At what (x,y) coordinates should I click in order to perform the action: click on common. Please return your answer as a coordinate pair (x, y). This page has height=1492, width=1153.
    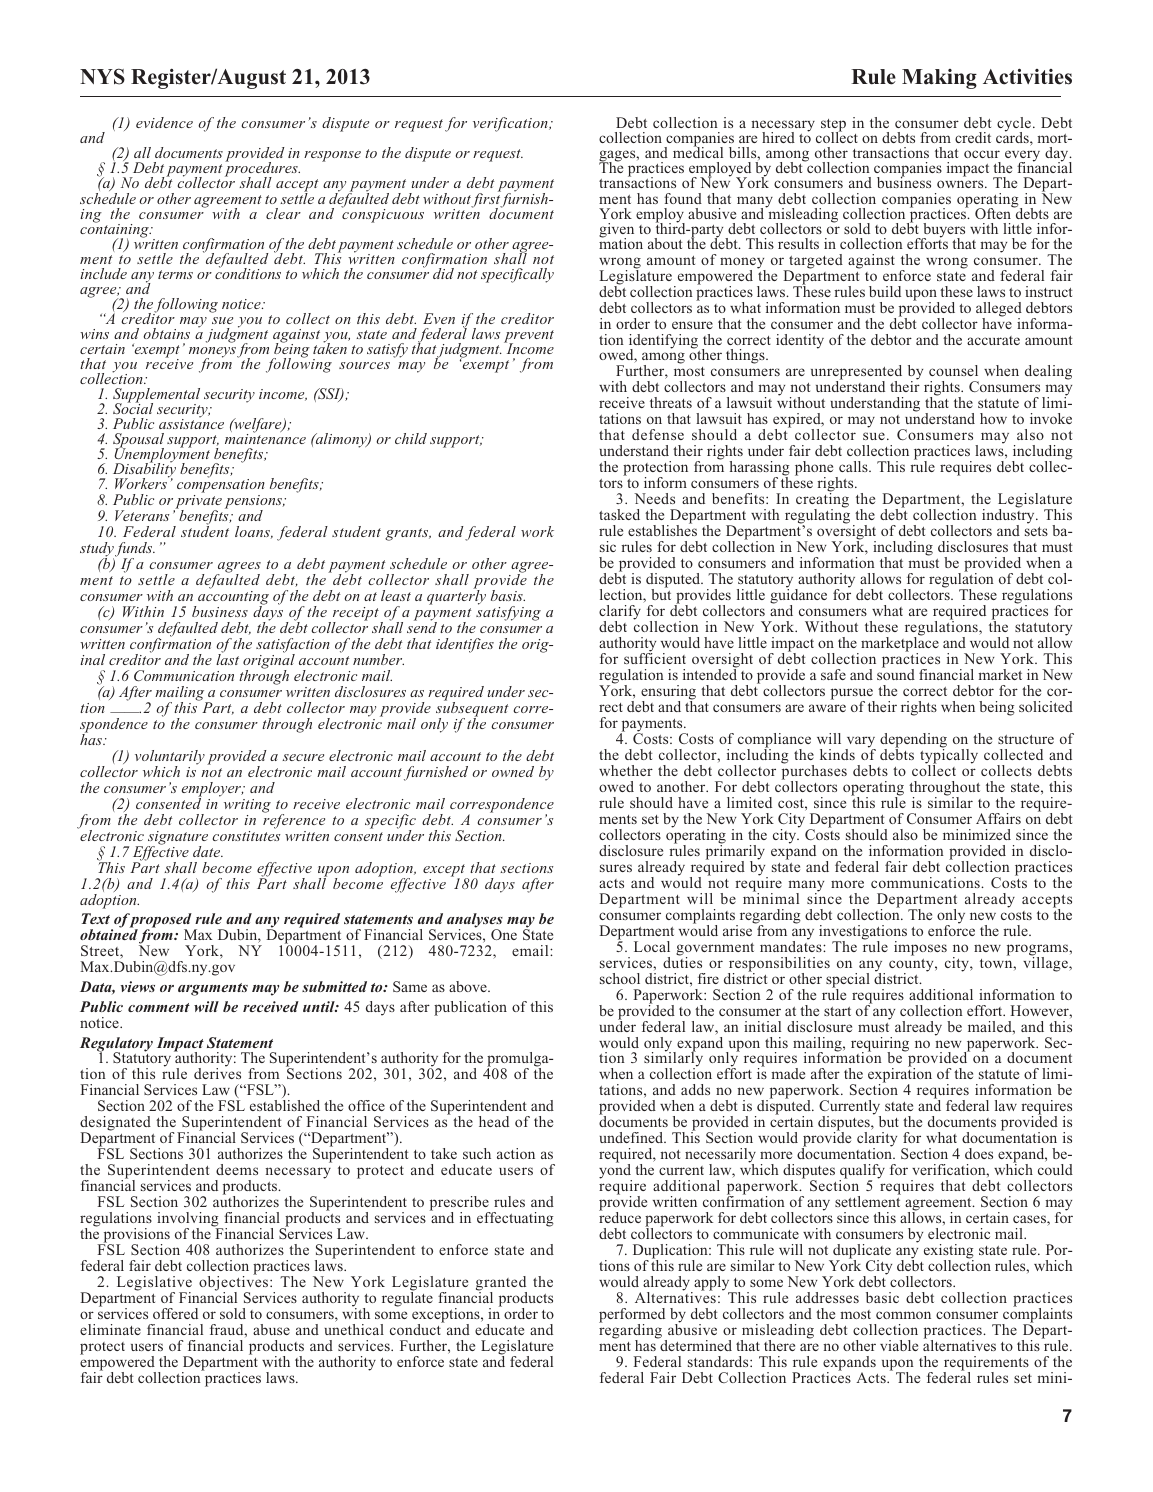
    Looking at the image, I should click on (903, 1315).
